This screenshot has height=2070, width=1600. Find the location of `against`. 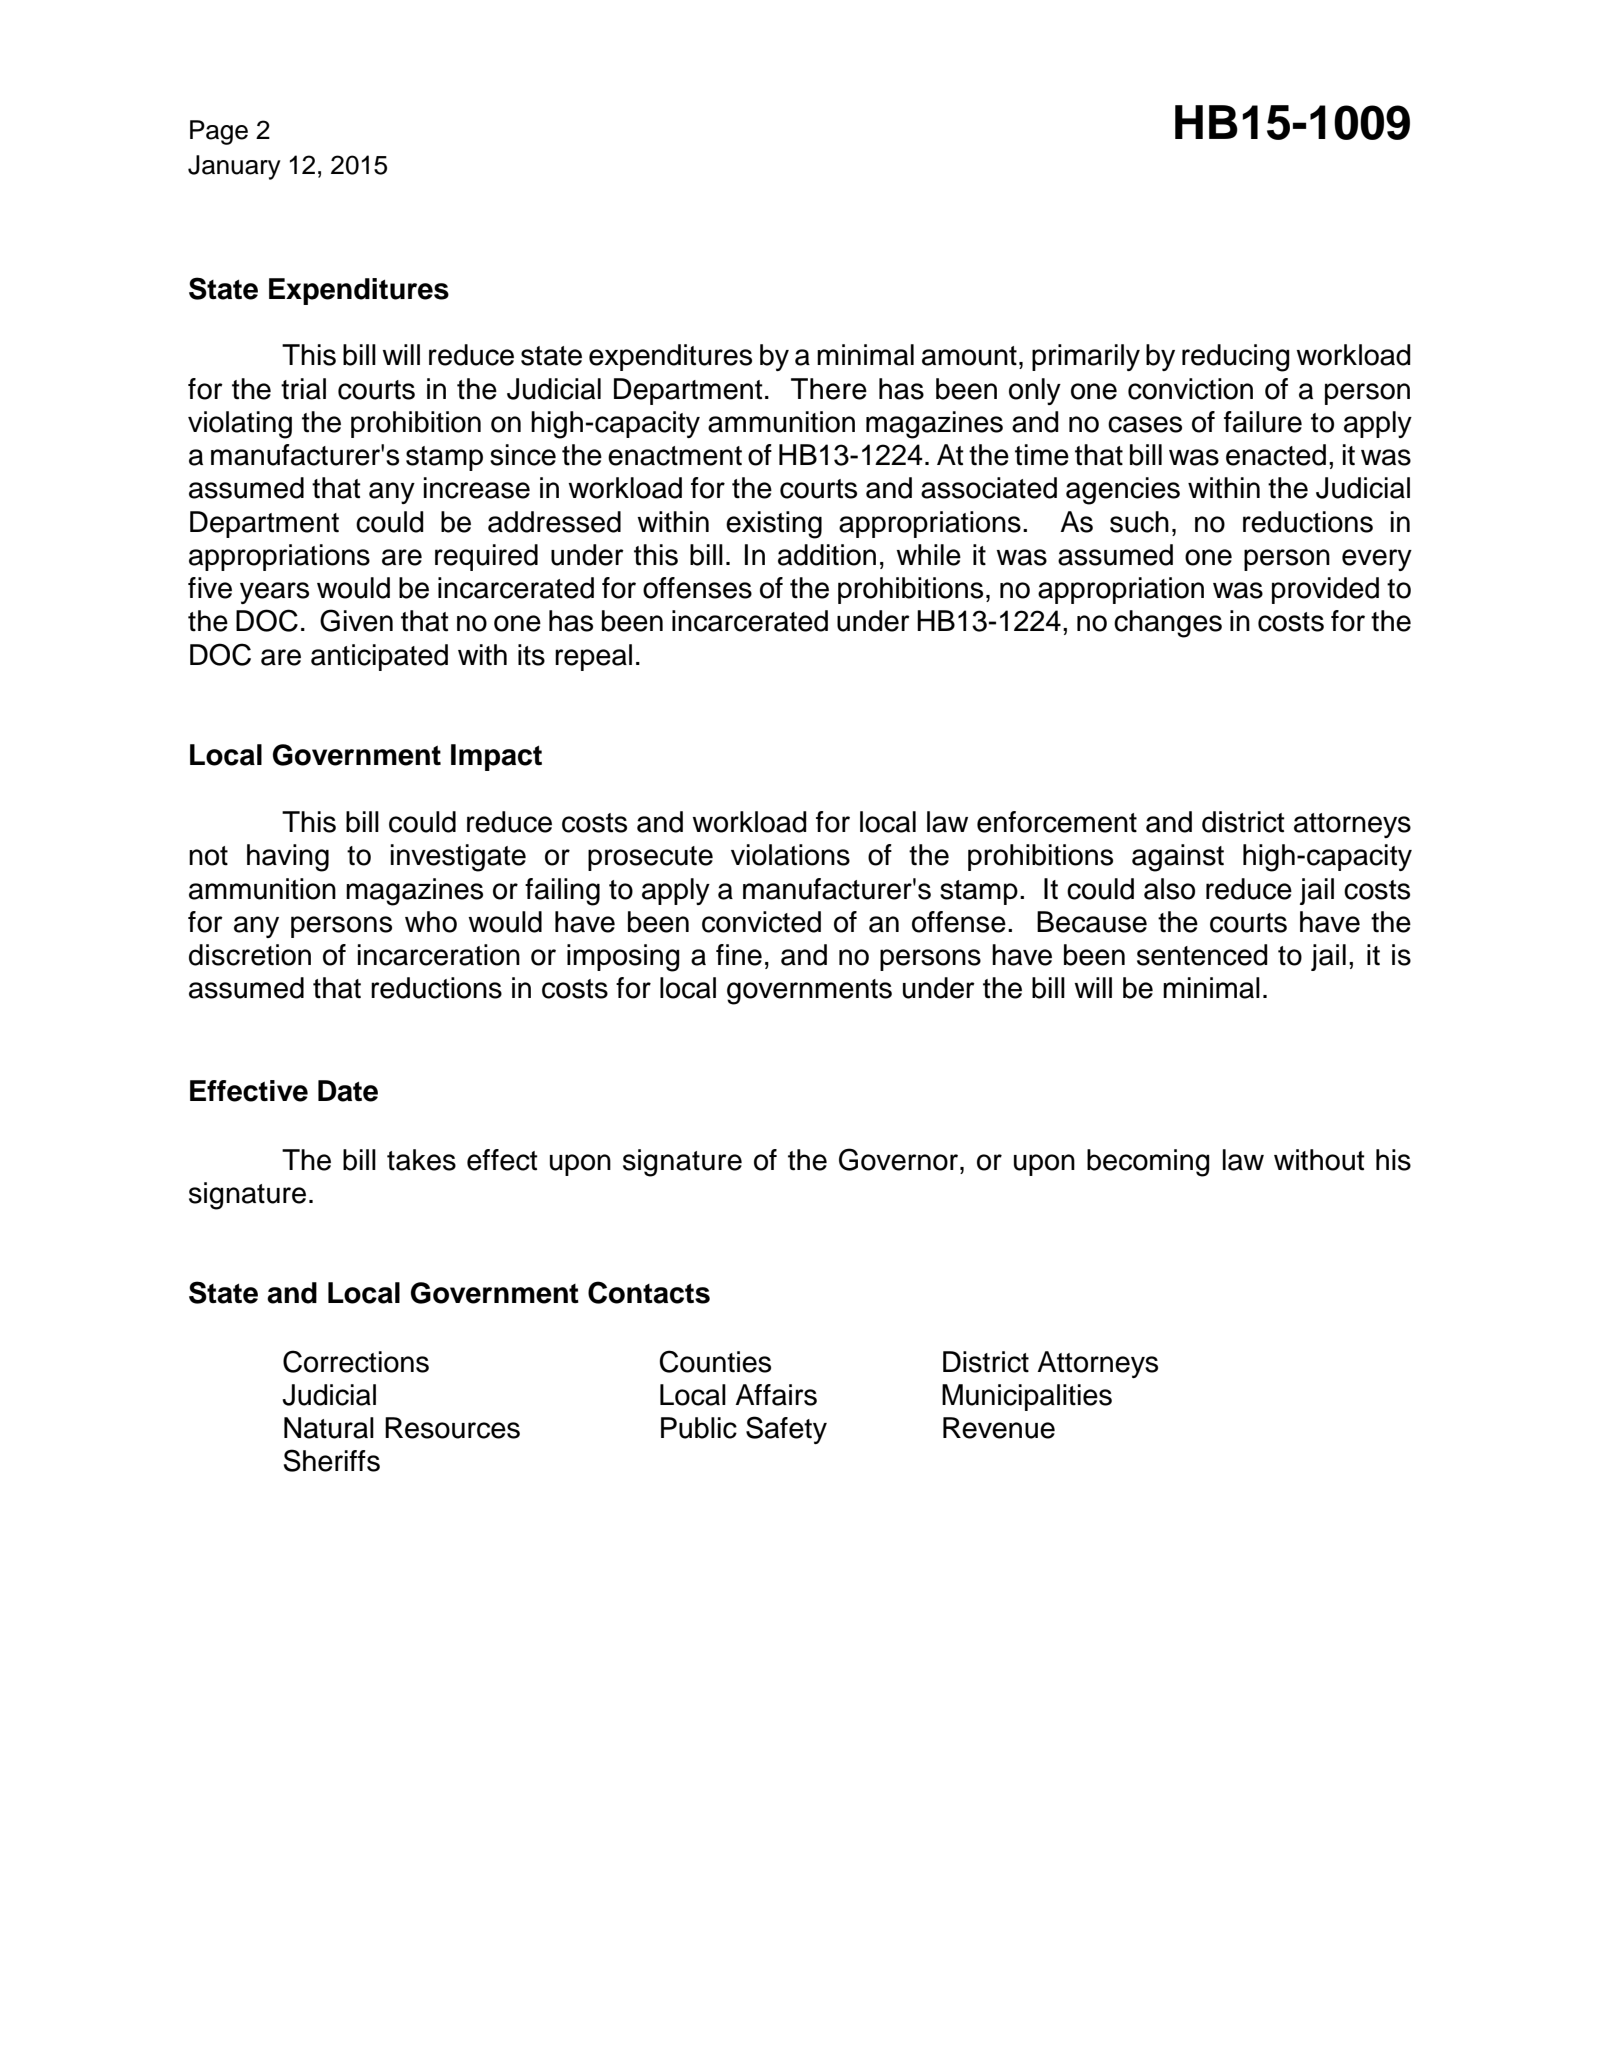

against is located at coordinates (1178, 858).
